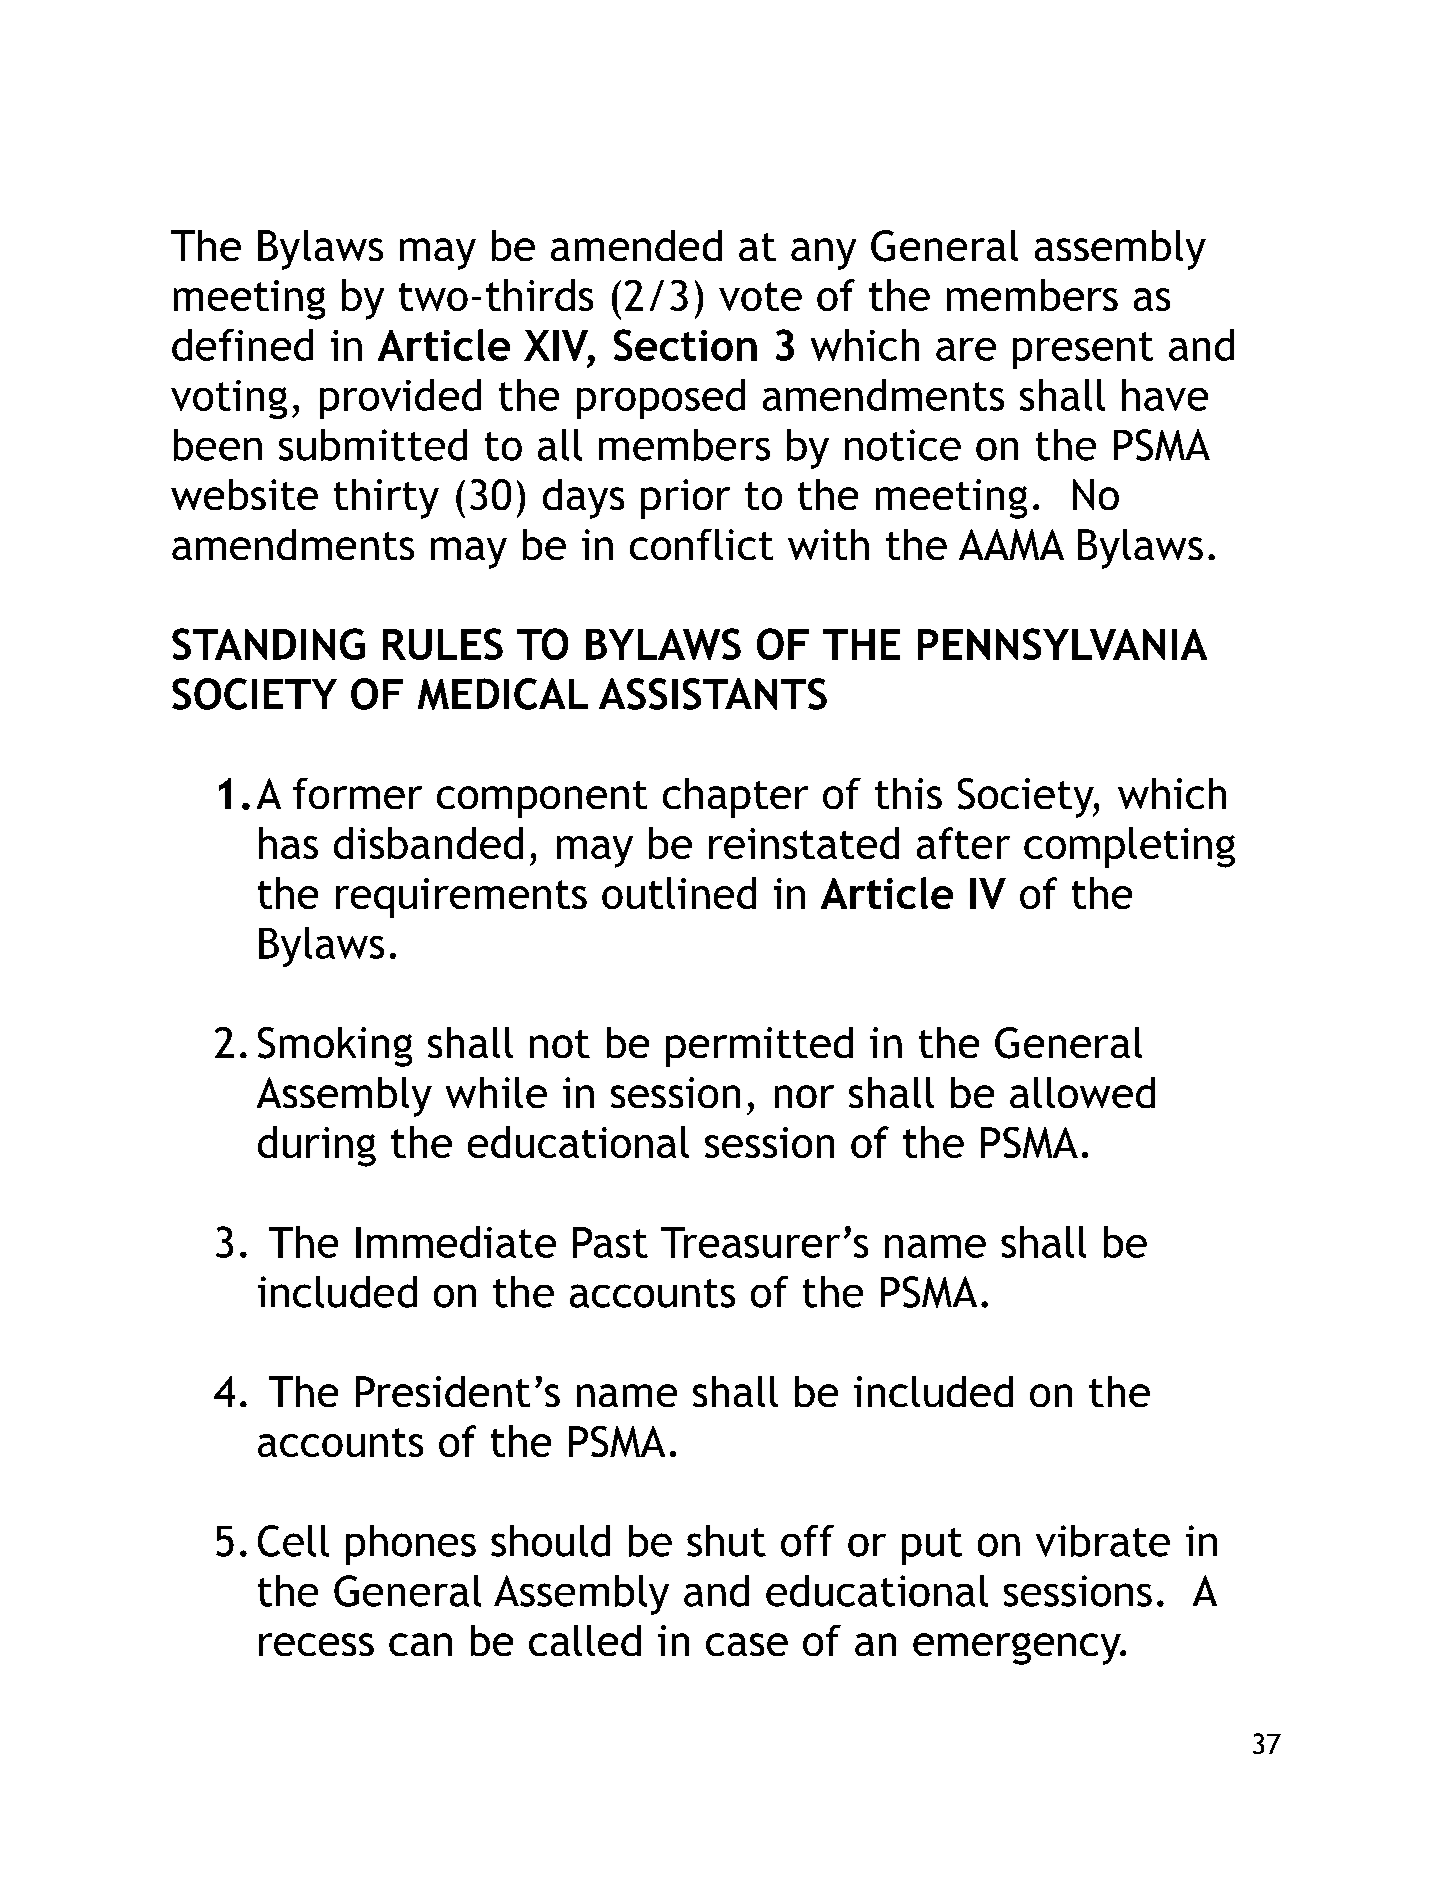 This page has width=1452, height=1879. What do you see at coordinates (1082, 1092) in the page?
I see `allowed` at bounding box center [1082, 1092].
